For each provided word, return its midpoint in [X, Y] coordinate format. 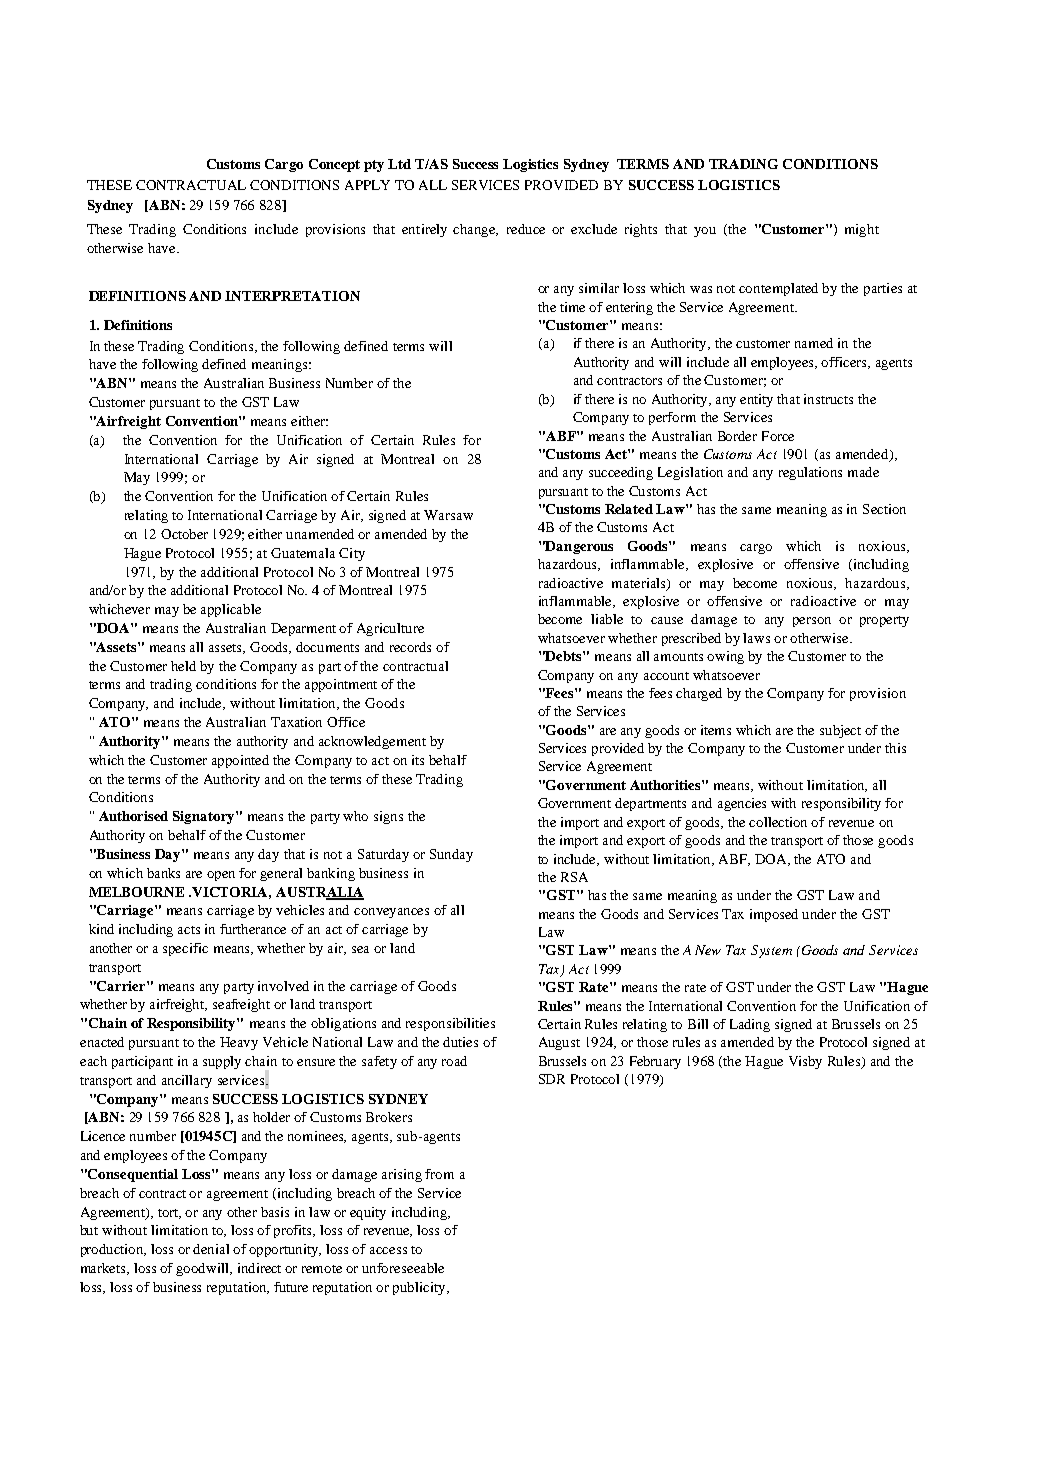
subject [840, 731]
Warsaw [448, 515]
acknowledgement [372, 742]
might [862, 230]
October [184, 534]
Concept [334, 165]
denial [211, 1249]
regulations [810, 473]
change [475, 230]
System [771, 951]
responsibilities [450, 1024]
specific [185, 949]
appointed [240, 761]
